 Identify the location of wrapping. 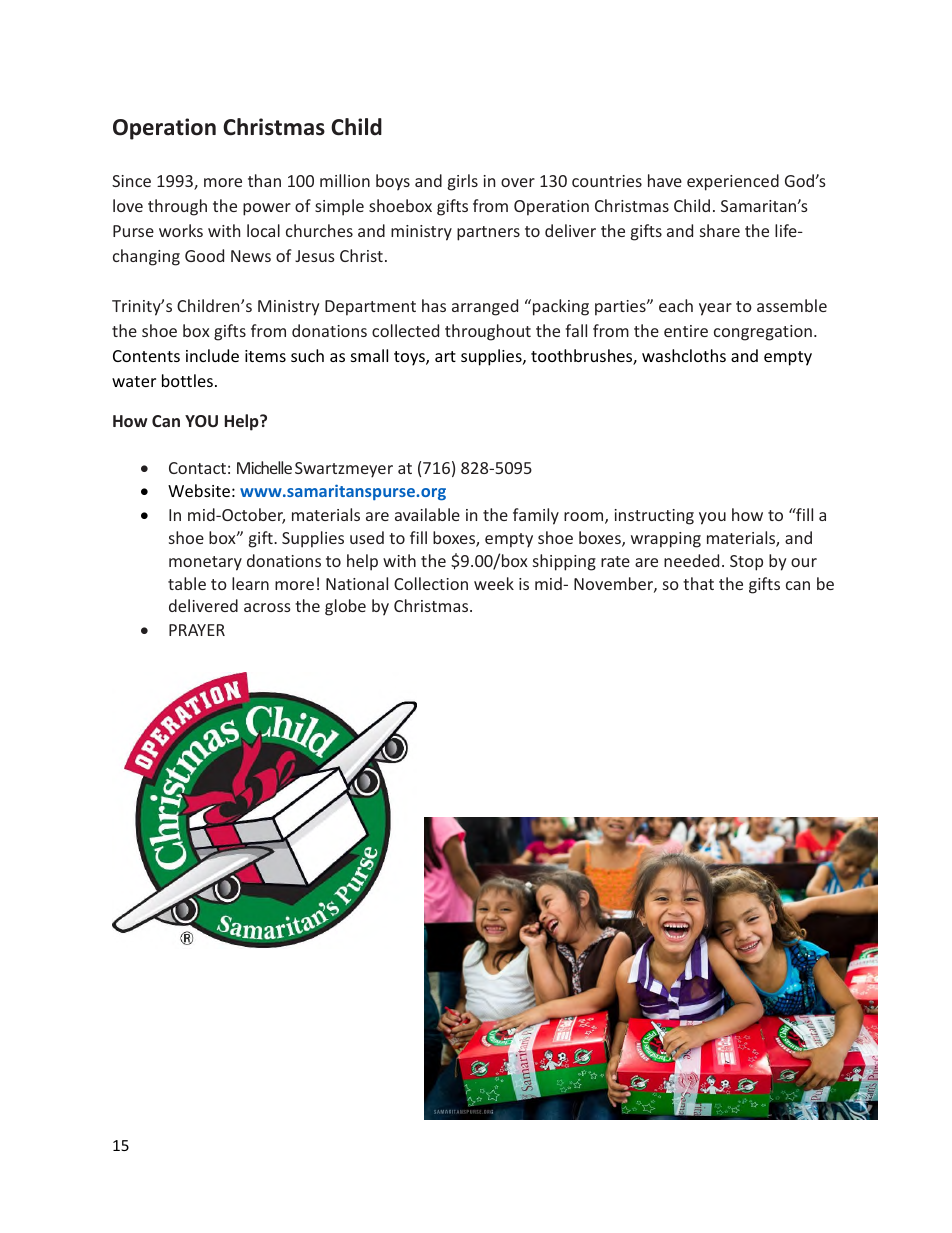
(666, 540).
